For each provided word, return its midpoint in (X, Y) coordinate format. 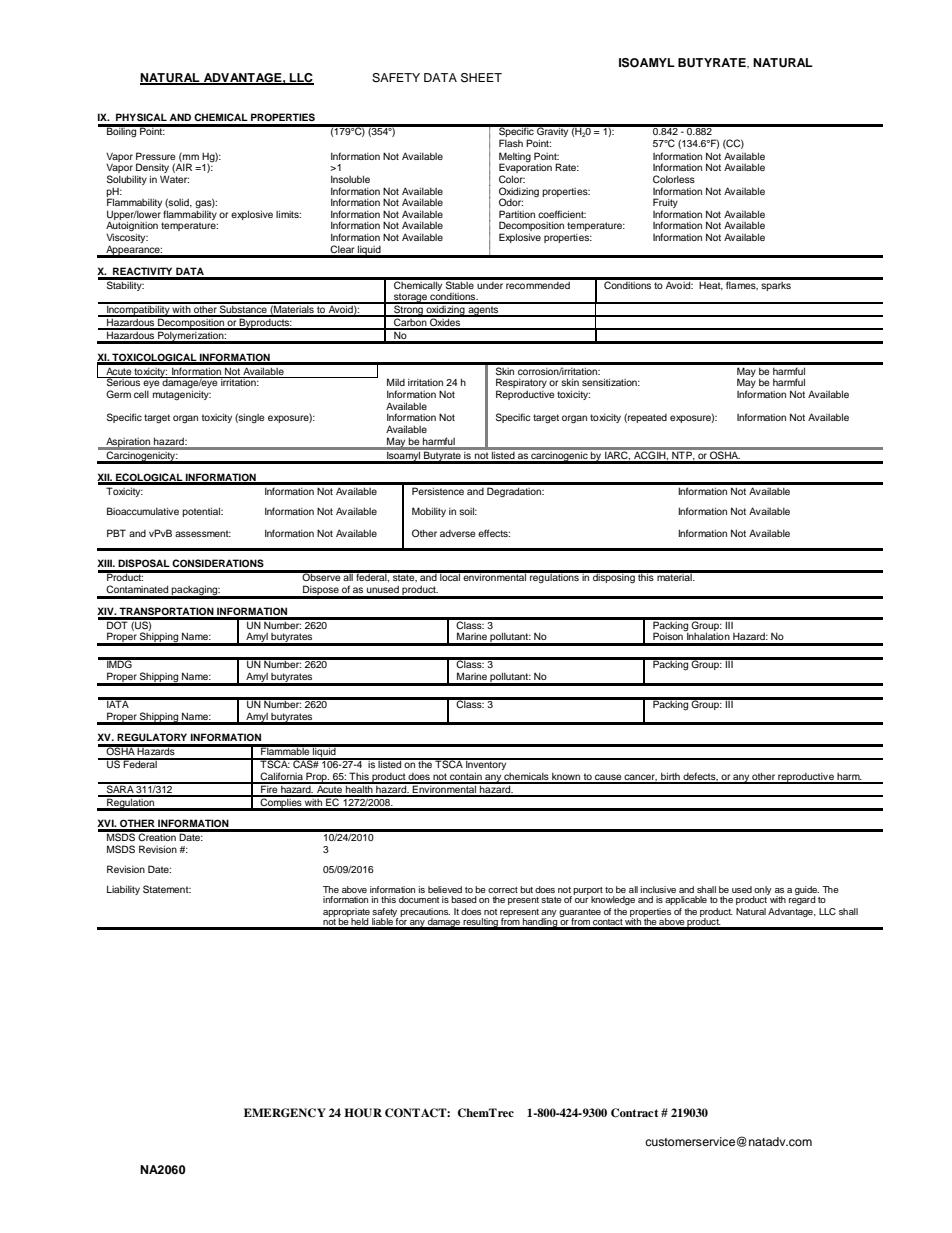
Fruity (665, 204)
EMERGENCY (285, 1113)
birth (670, 777)
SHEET (481, 78)
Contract (634, 1113)
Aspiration (128, 443)
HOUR (363, 1113)
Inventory (486, 765)
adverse (458, 533)
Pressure (156, 156)
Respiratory (521, 384)
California (282, 777)
